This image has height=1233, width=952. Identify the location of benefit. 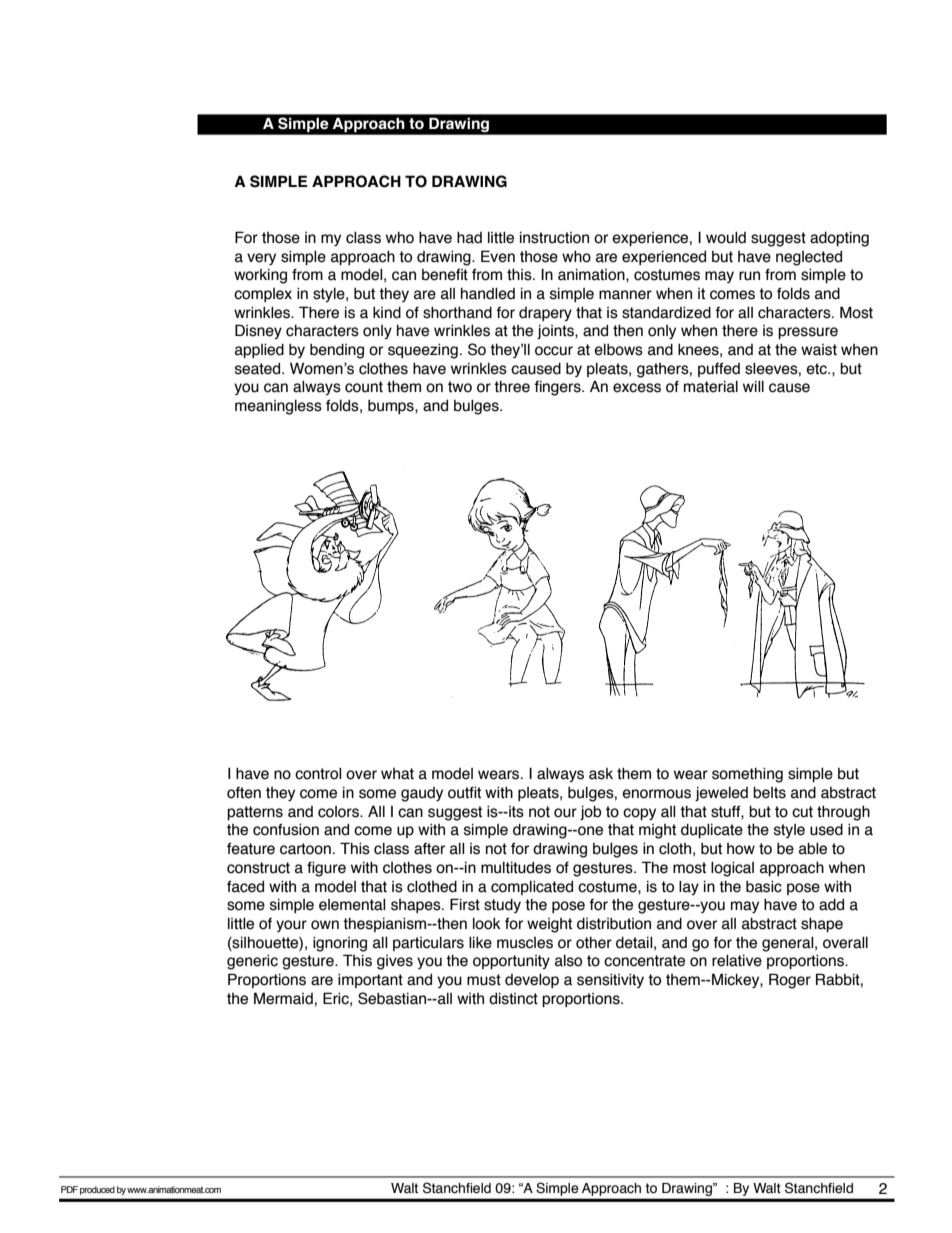
(445, 275).
